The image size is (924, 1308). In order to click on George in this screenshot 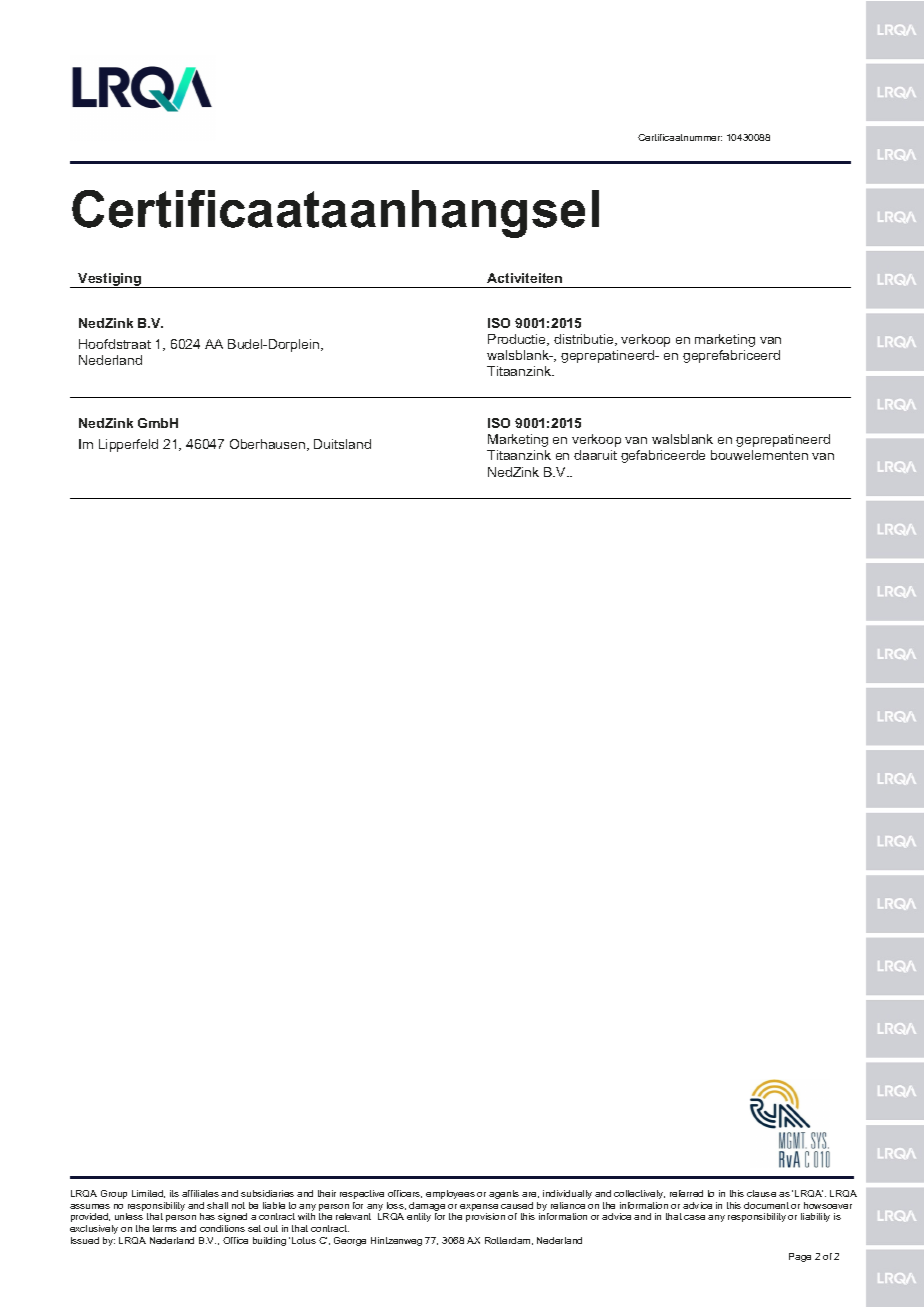, I will do `click(350, 1241)`.
